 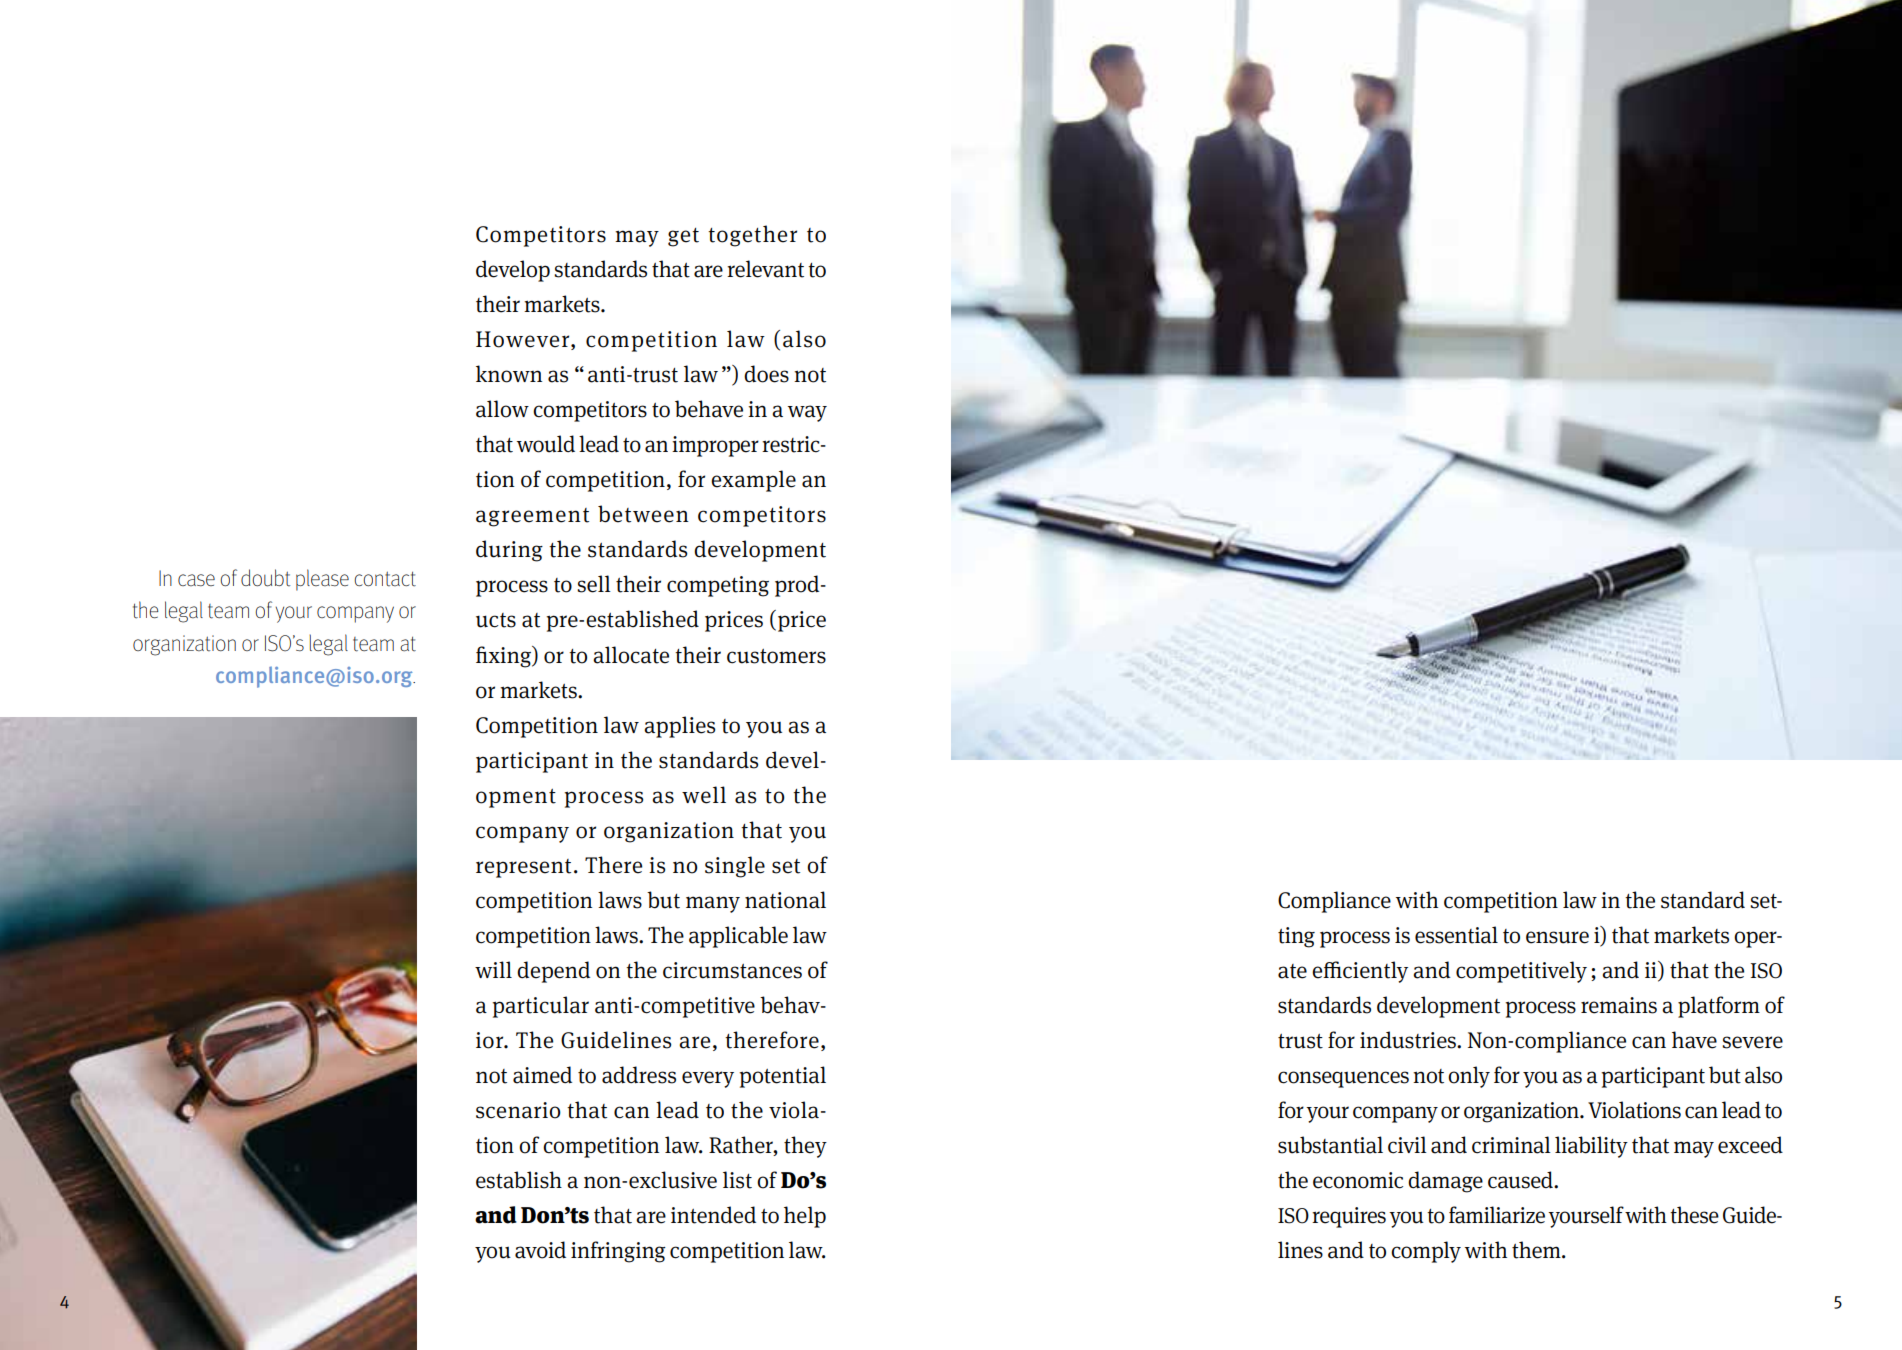 What do you see at coordinates (1557, 937) in the screenshot?
I see `ensure` at bounding box center [1557, 937].
